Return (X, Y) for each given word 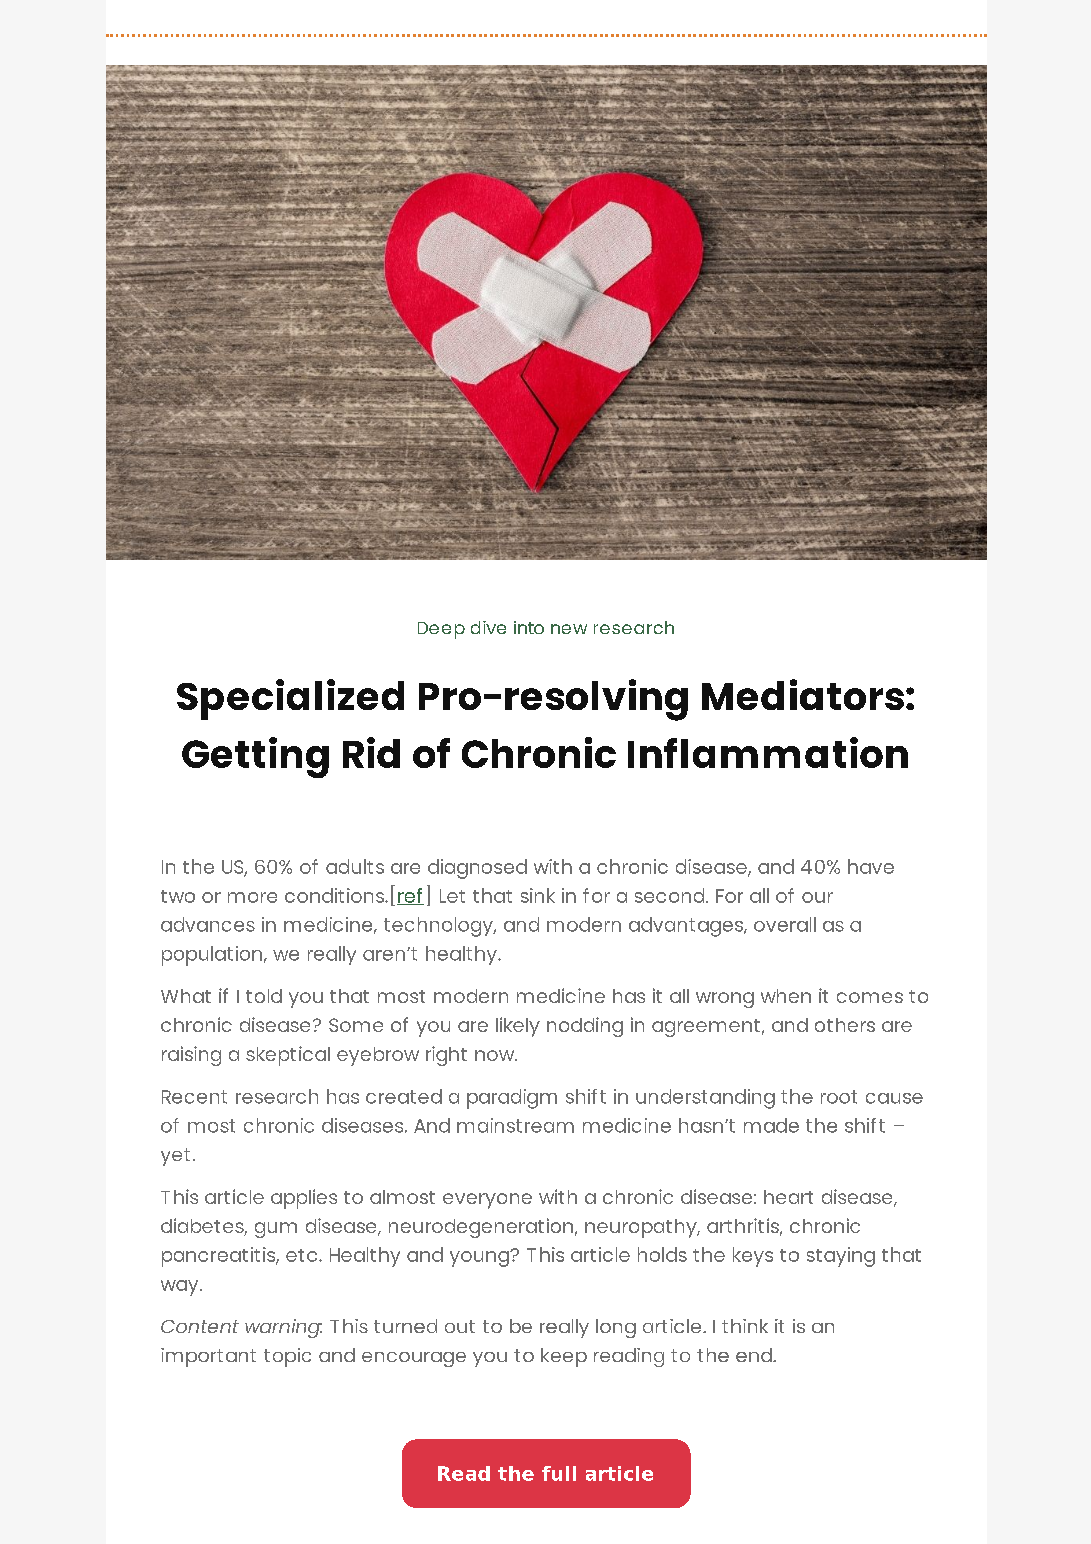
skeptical (288, 1056)
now (496, 1055)
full (559, 1473)
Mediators (803, 694)
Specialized (290, 699)
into (529, 627)
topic (287, 1357)
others (845, 1025)
